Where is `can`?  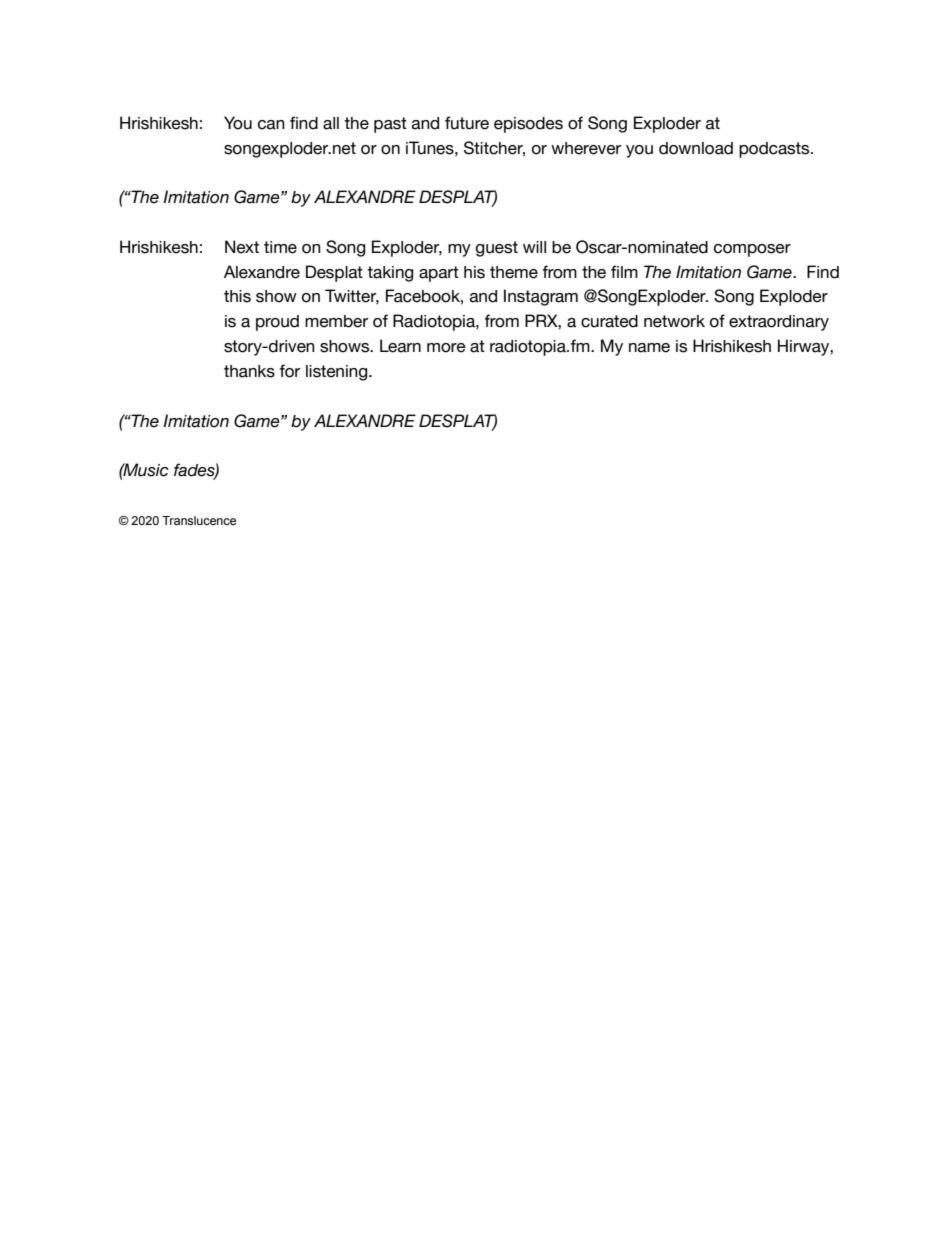 can is located at coordinates (271, 125).
